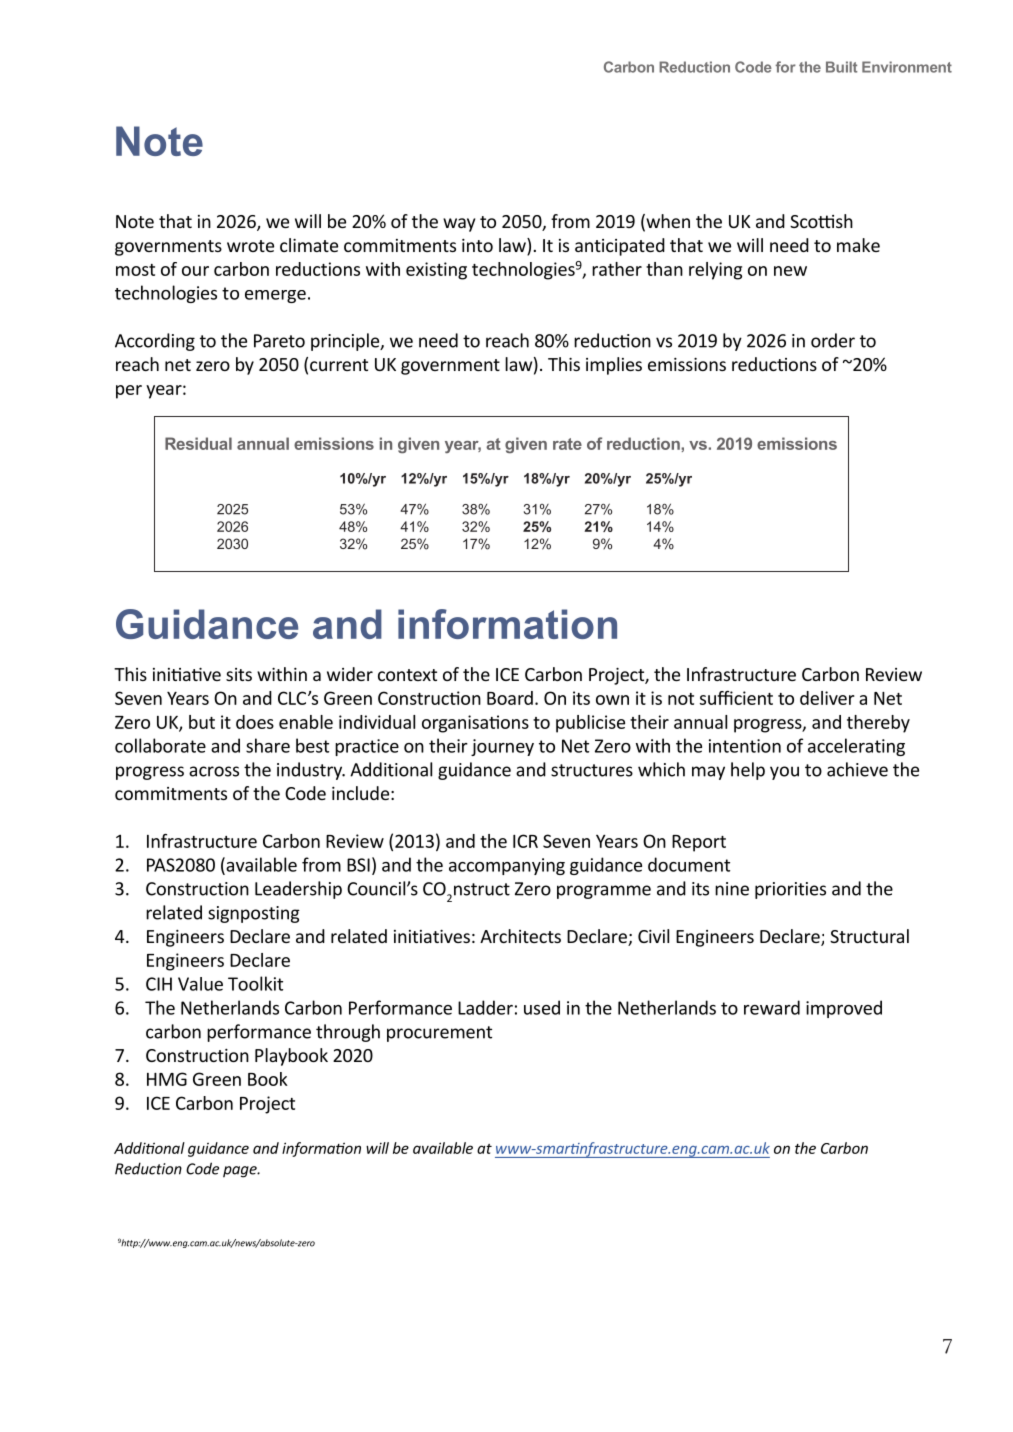 Image resolution: width=1013 pixels, height=1432 pixels. What do you see at coordinates (844, 1009) in the screenshot?
I see `improved` at bounding box center [844, 1009].
